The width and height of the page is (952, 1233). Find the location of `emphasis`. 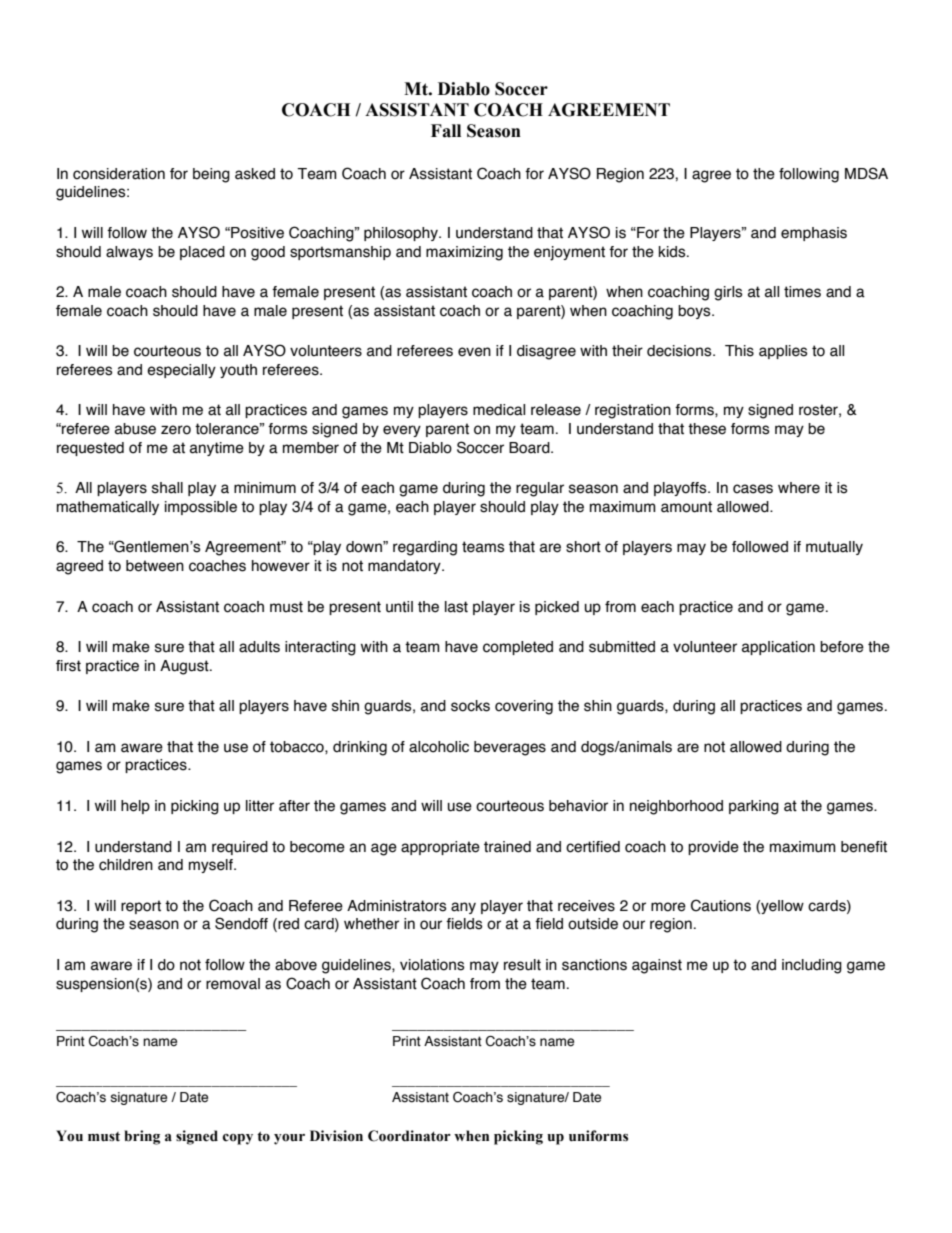

emphasis is located at coordinates (814, 234).
